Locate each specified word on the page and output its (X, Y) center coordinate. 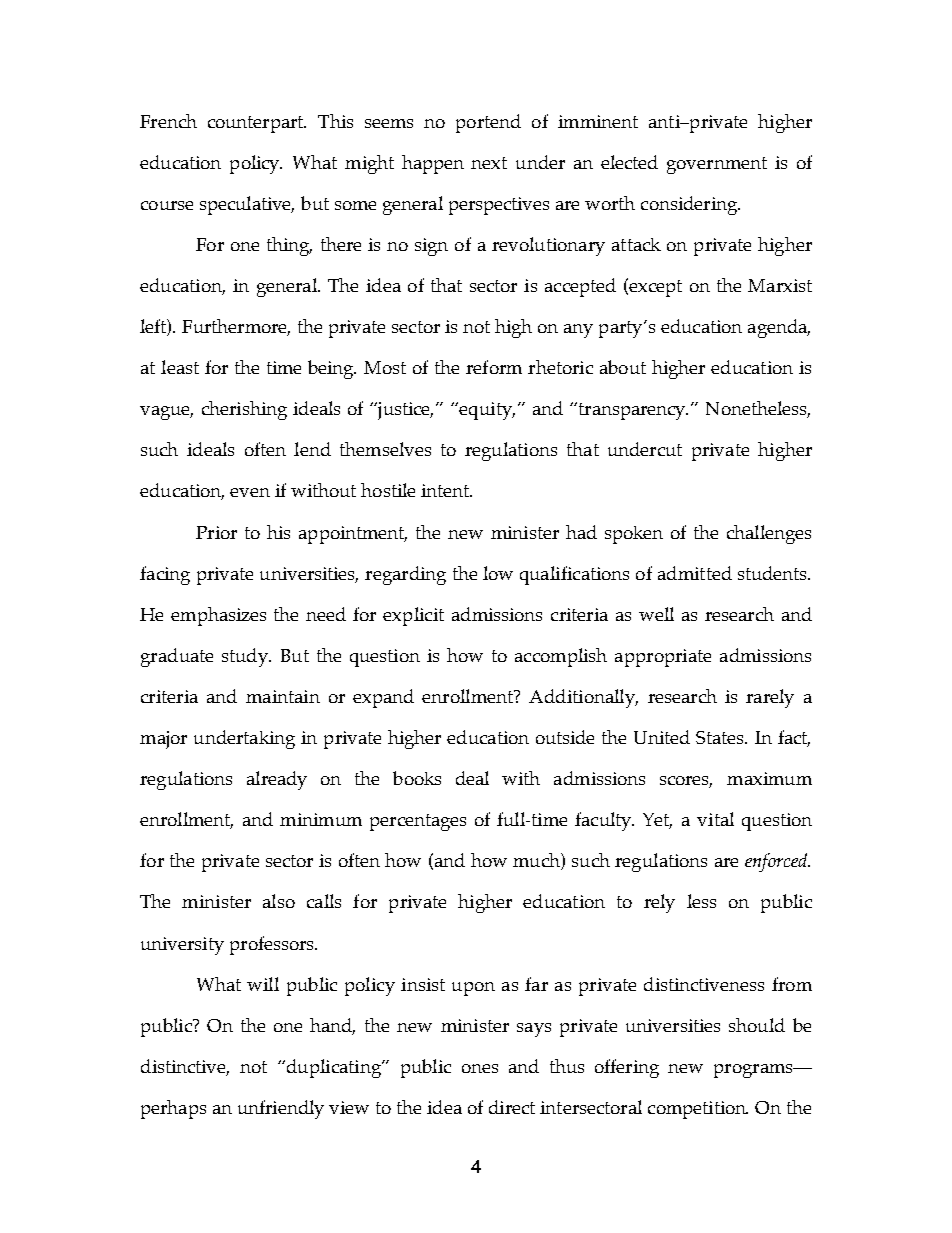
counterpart (257, 124)
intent (446, 490)
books (417, 778)
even (250, 492)
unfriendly (281, 1109)
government (717, 165)
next (489, 163)
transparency (632, 411)
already (277, 780)
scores (686, 782)
